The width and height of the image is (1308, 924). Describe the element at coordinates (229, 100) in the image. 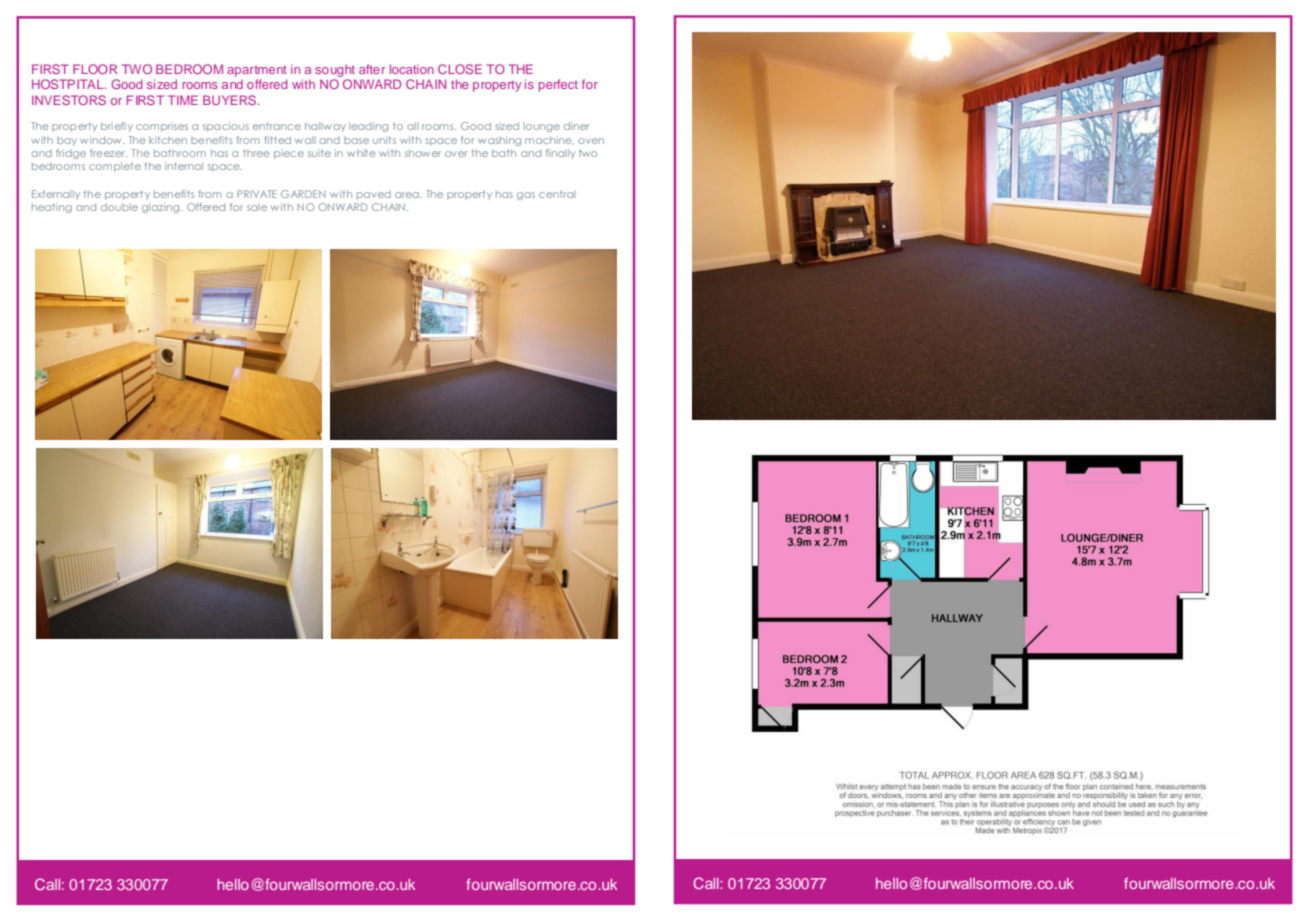

I see `BUYERS` at that location.
